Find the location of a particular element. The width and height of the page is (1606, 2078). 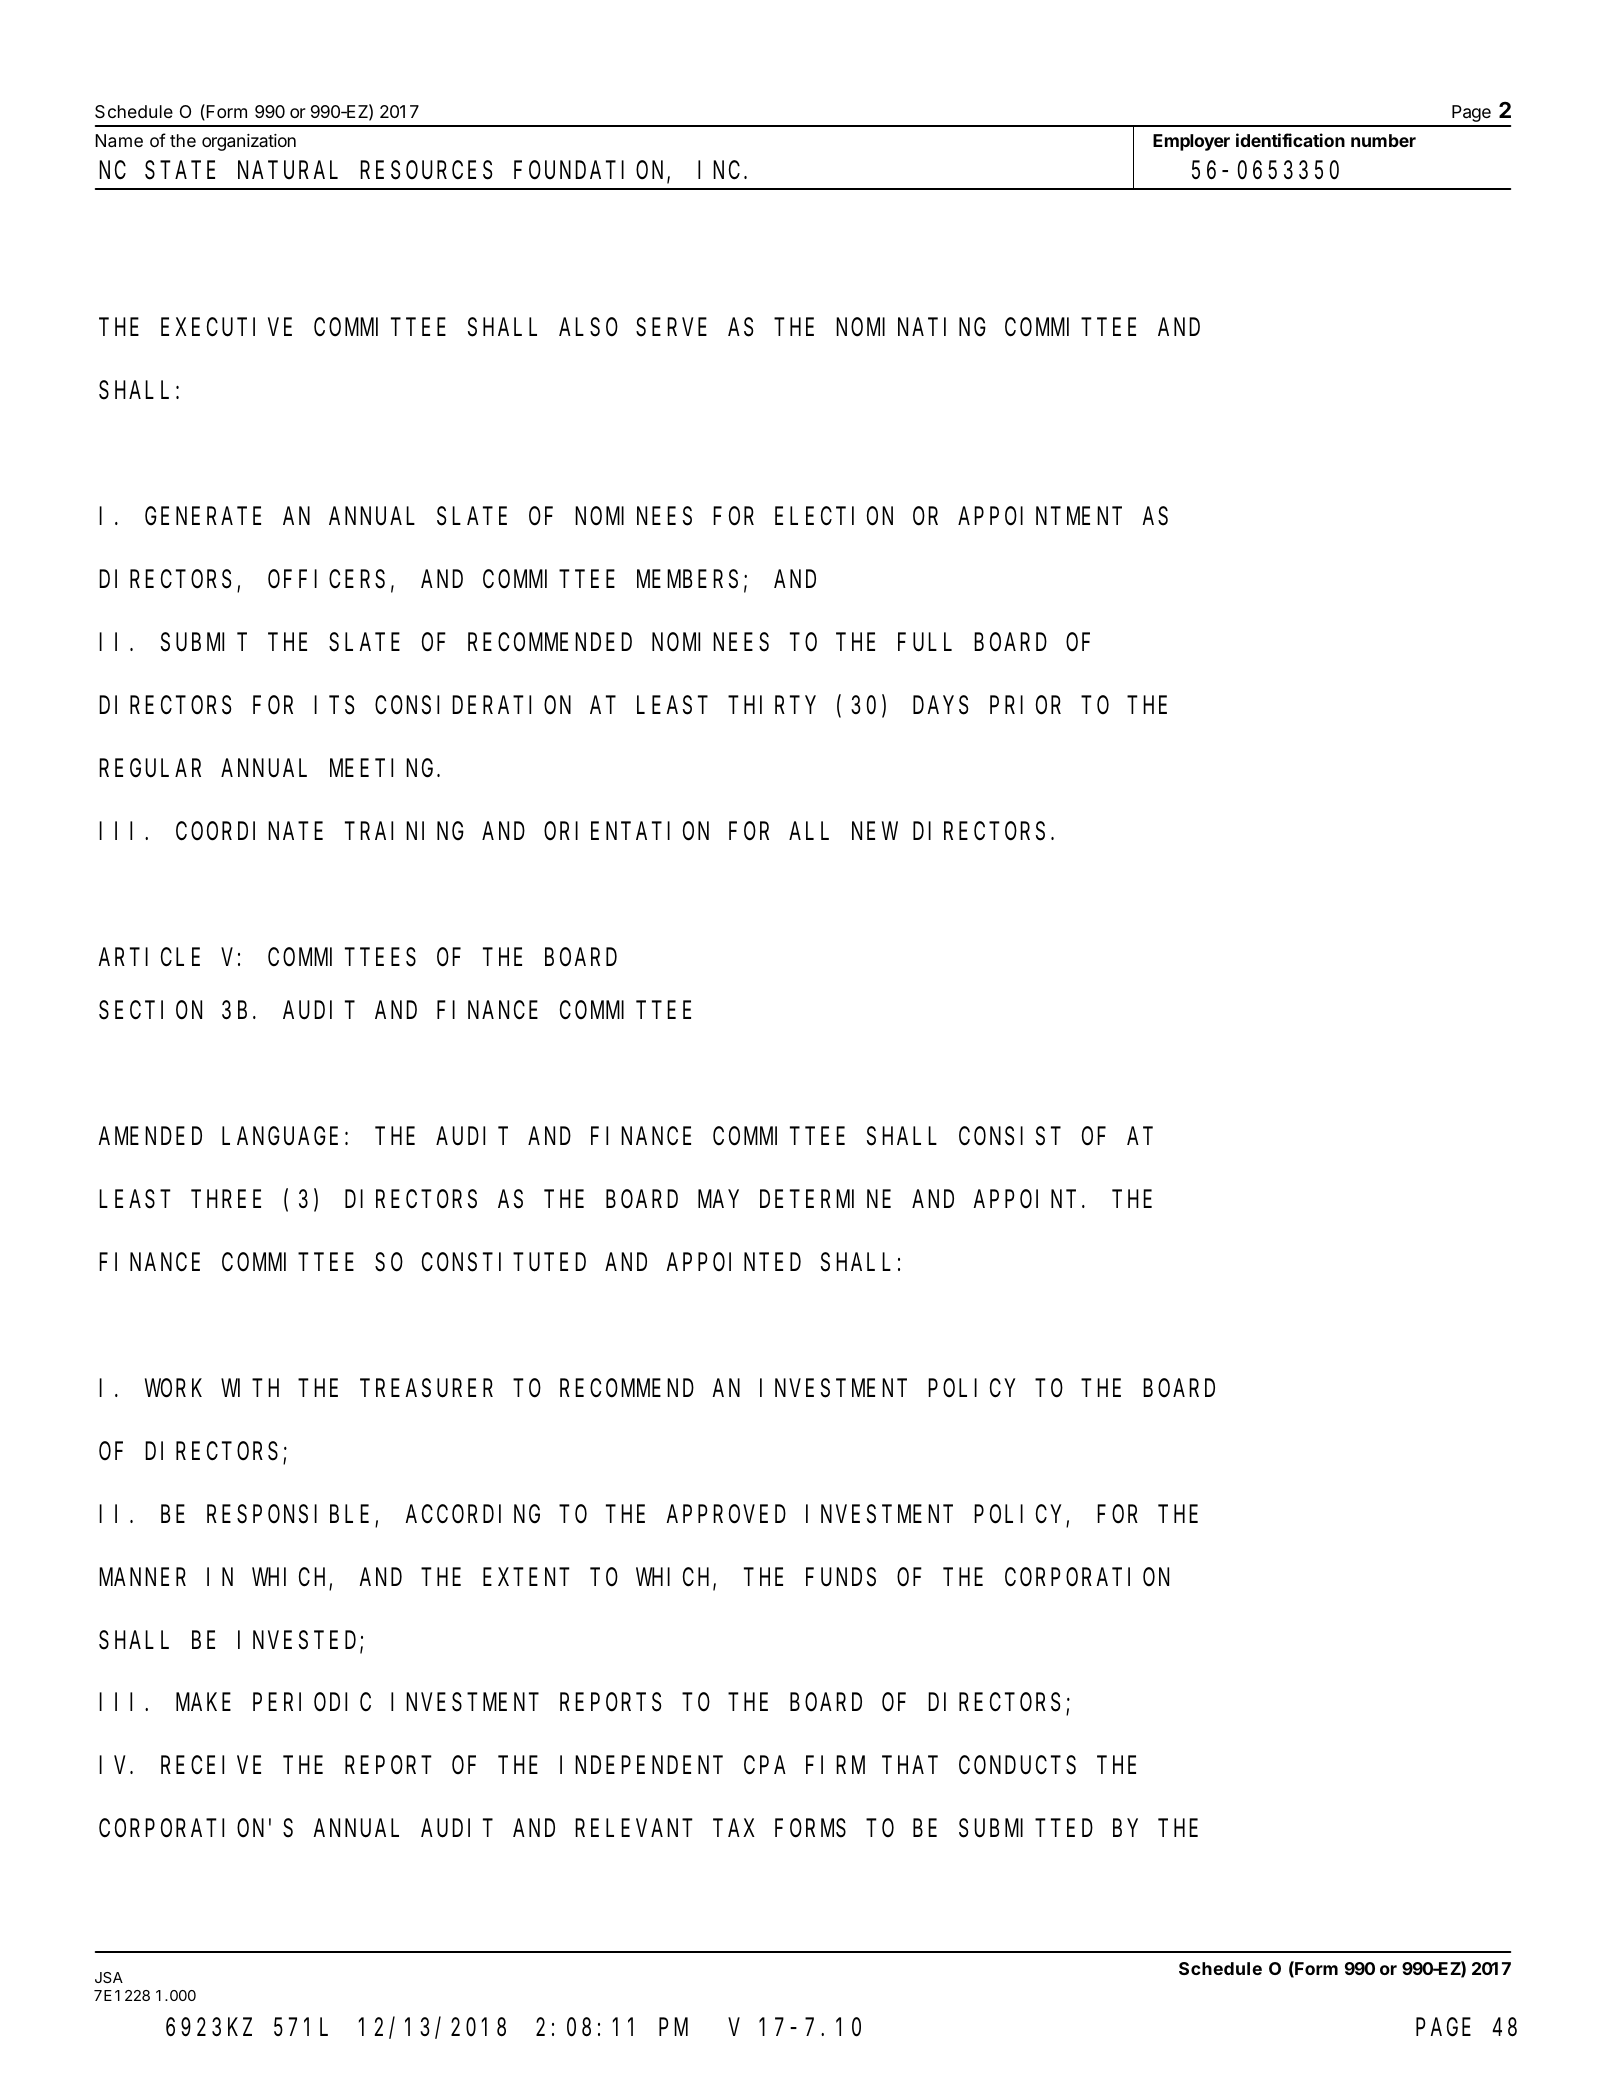

Employer is located at coordinates (1191, 142).
